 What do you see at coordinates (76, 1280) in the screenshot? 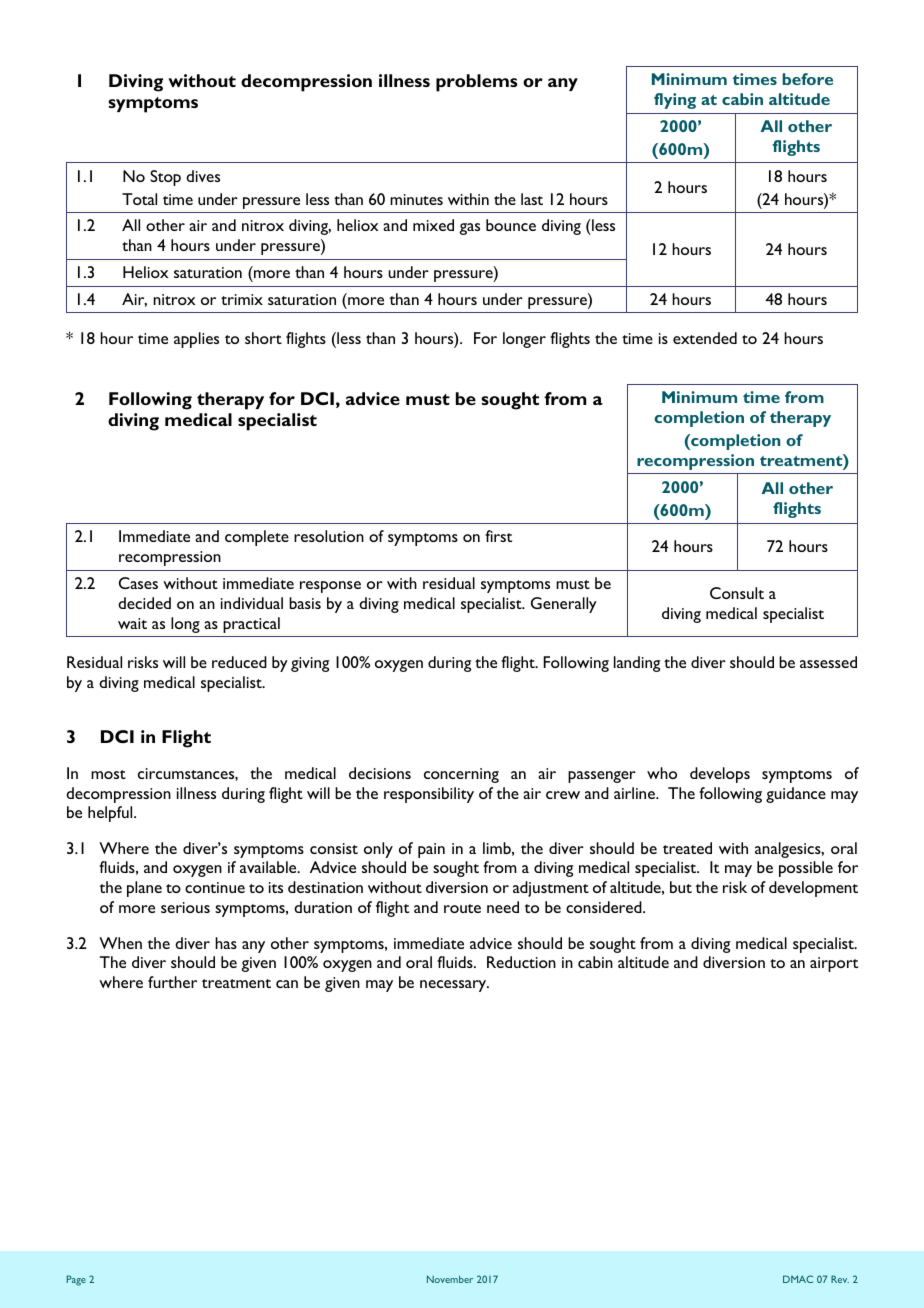
I see `Page` at bounding box center [76, 1280].
